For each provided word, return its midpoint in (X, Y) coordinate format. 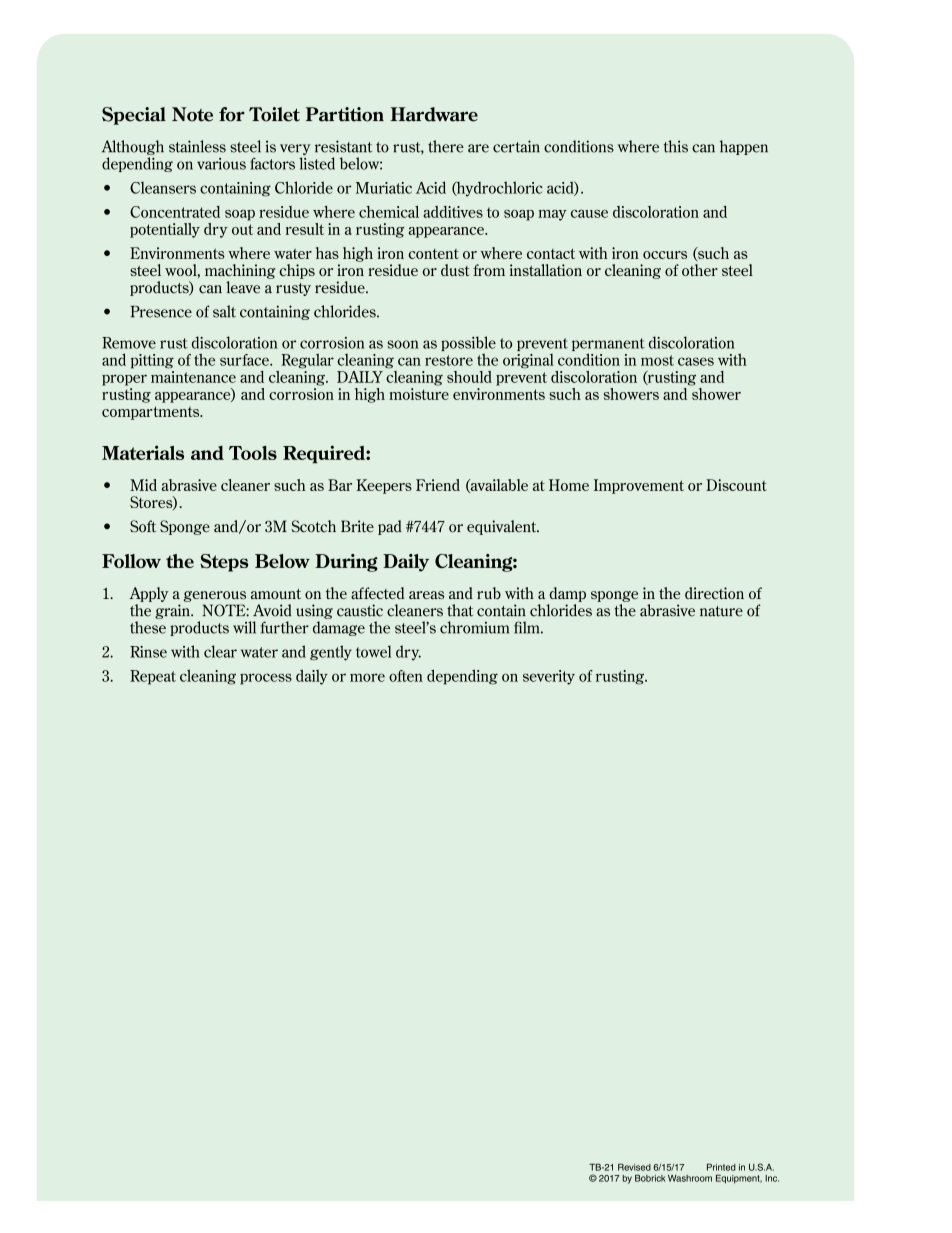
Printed (721, 1167)
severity (549, 677)
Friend (438, 485)
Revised (634, 1167)
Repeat (153, 677)
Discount (736, 485)
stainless (197, 146)
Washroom (690, 1178)
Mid (143, 485)
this (676, 146)
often (406, 676)
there (446, 146)
